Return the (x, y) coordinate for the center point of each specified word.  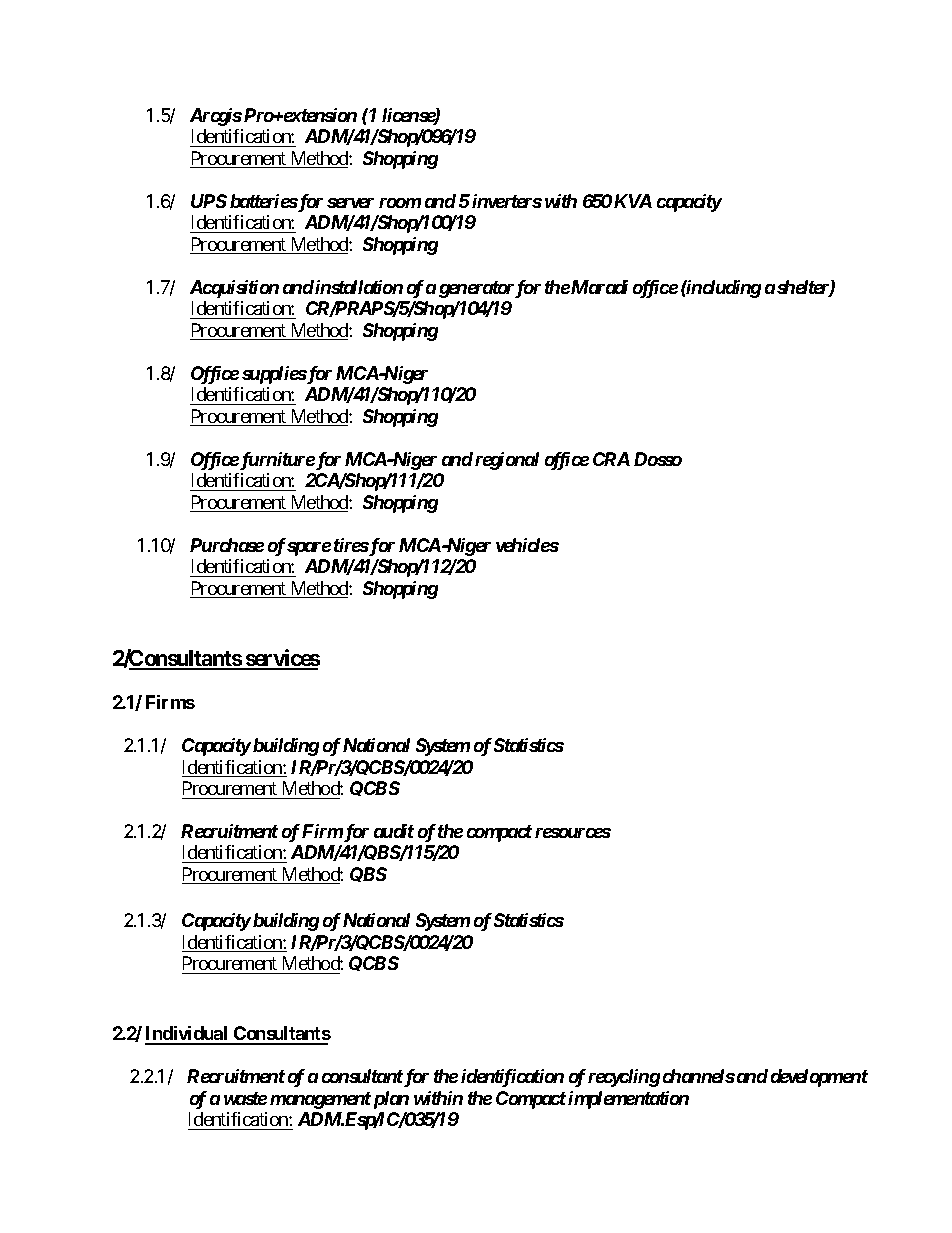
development (817, 1078)
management (320, 1100)
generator (476, 289)
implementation (628, 1100)
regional (505, 461)
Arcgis (216, 117)
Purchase (227, 545)
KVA (633, 201)
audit (394, 831)
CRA (611, 459)
